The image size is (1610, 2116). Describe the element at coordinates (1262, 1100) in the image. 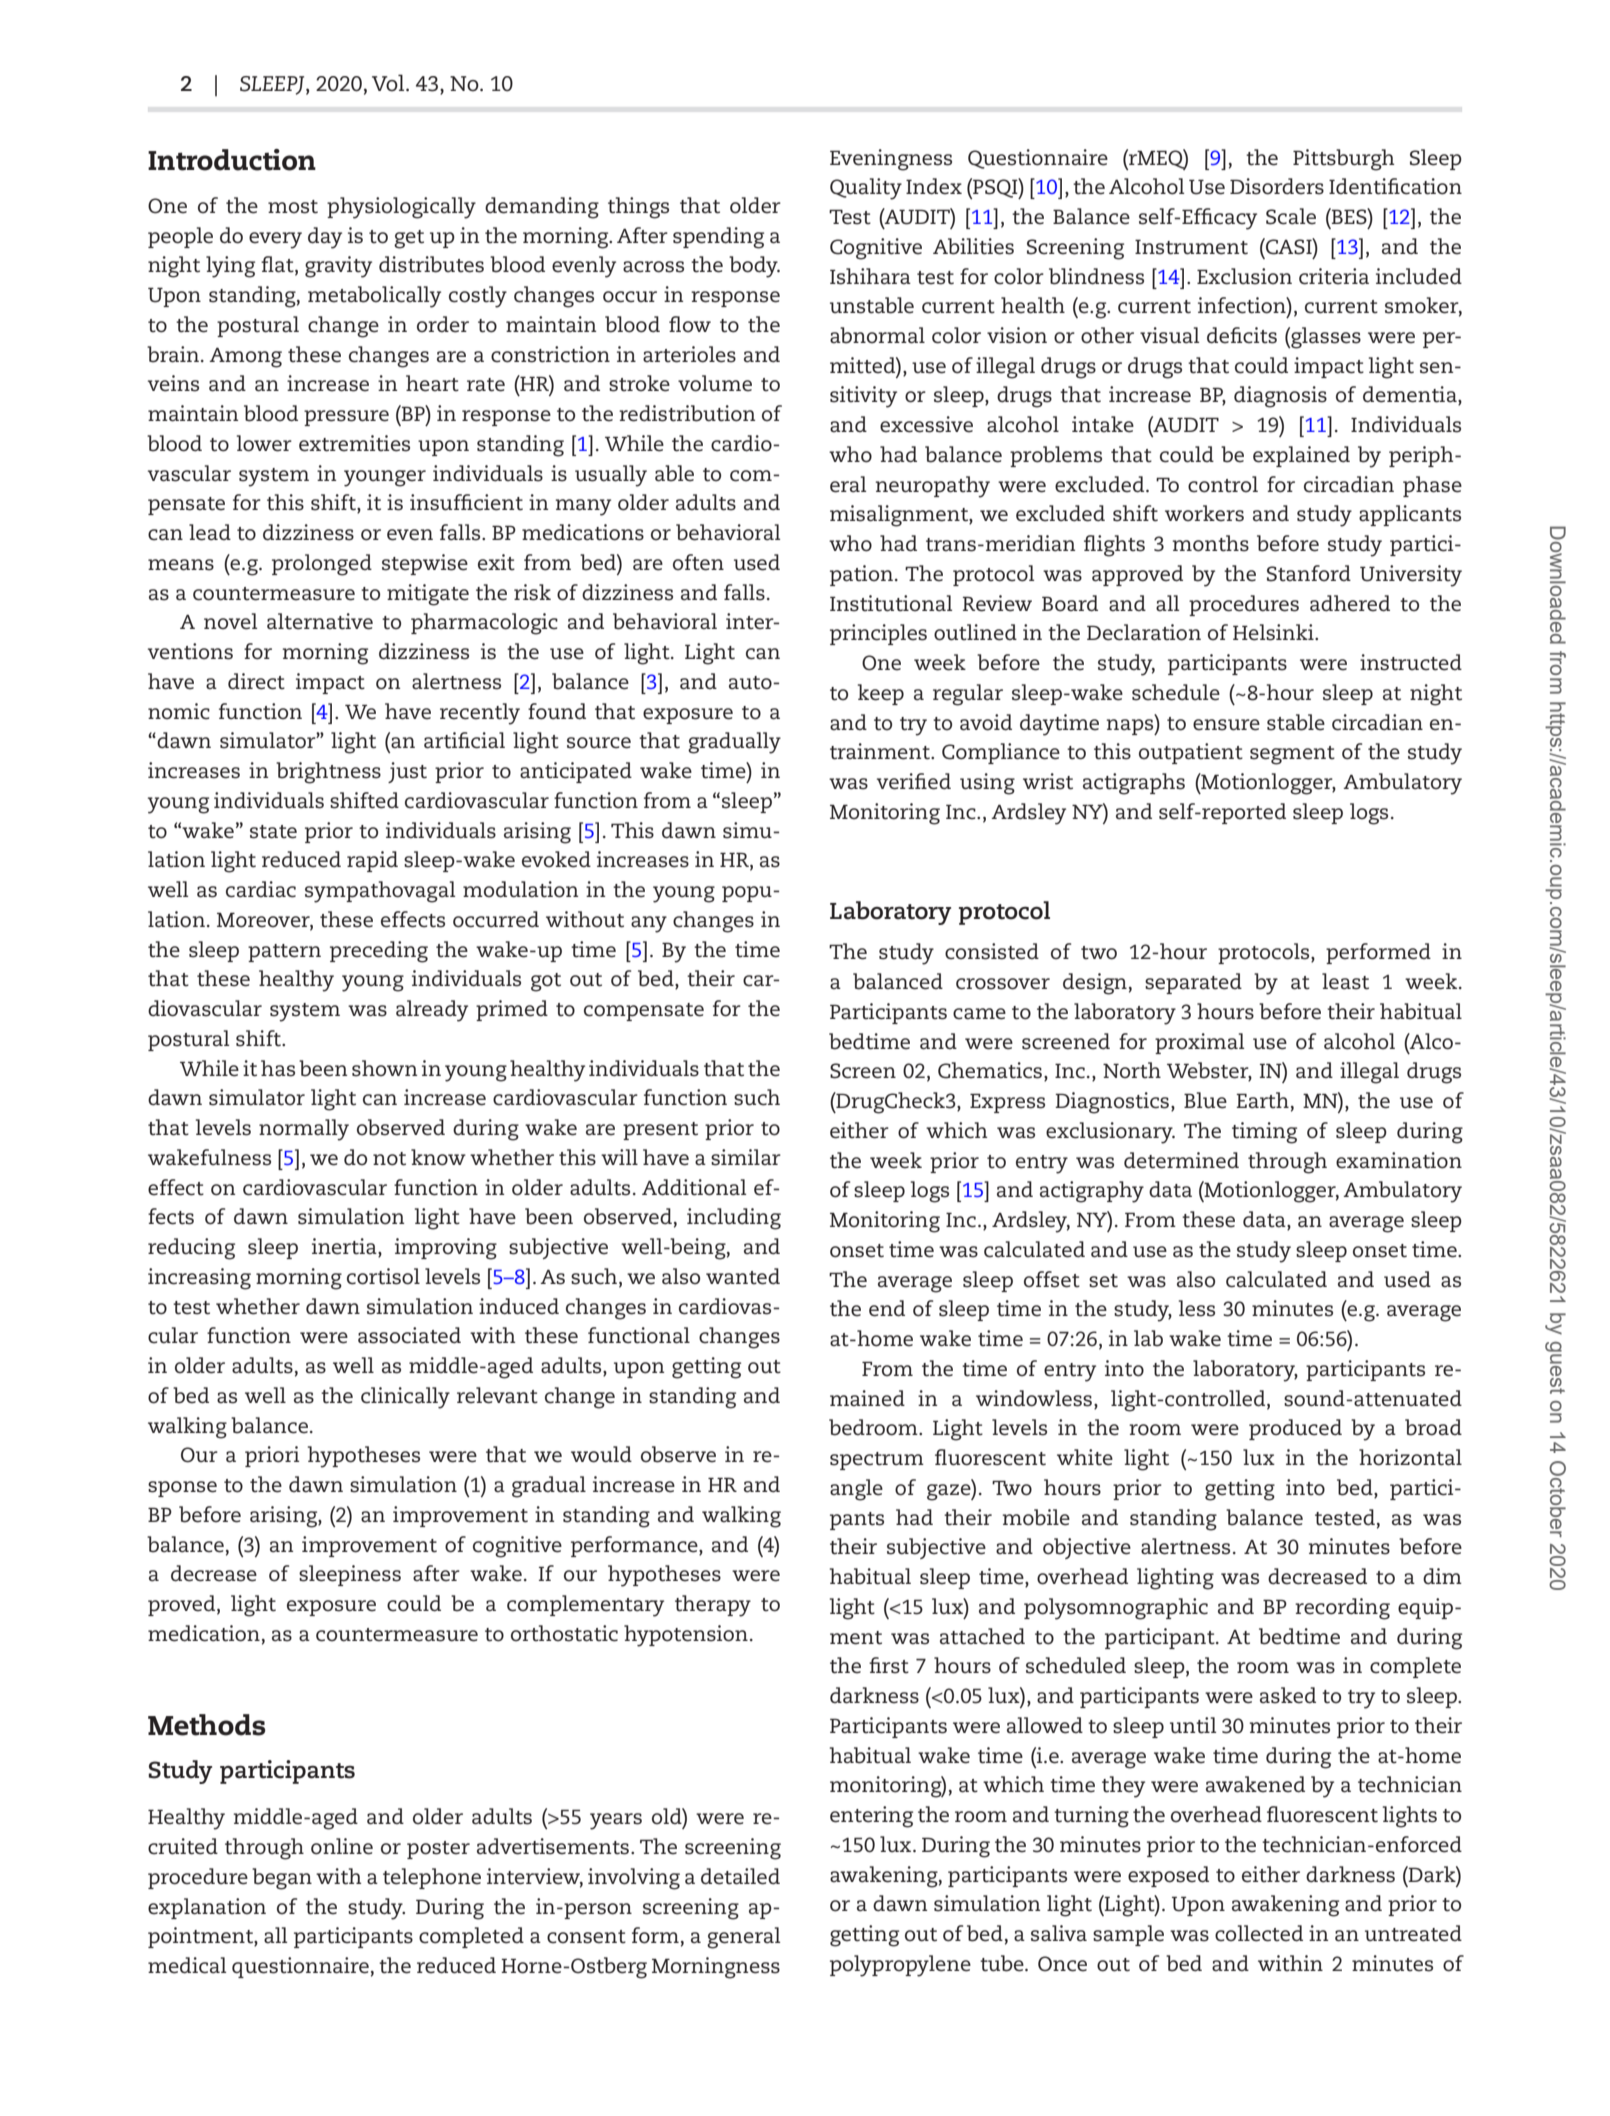

I see `Earth` at that location.
